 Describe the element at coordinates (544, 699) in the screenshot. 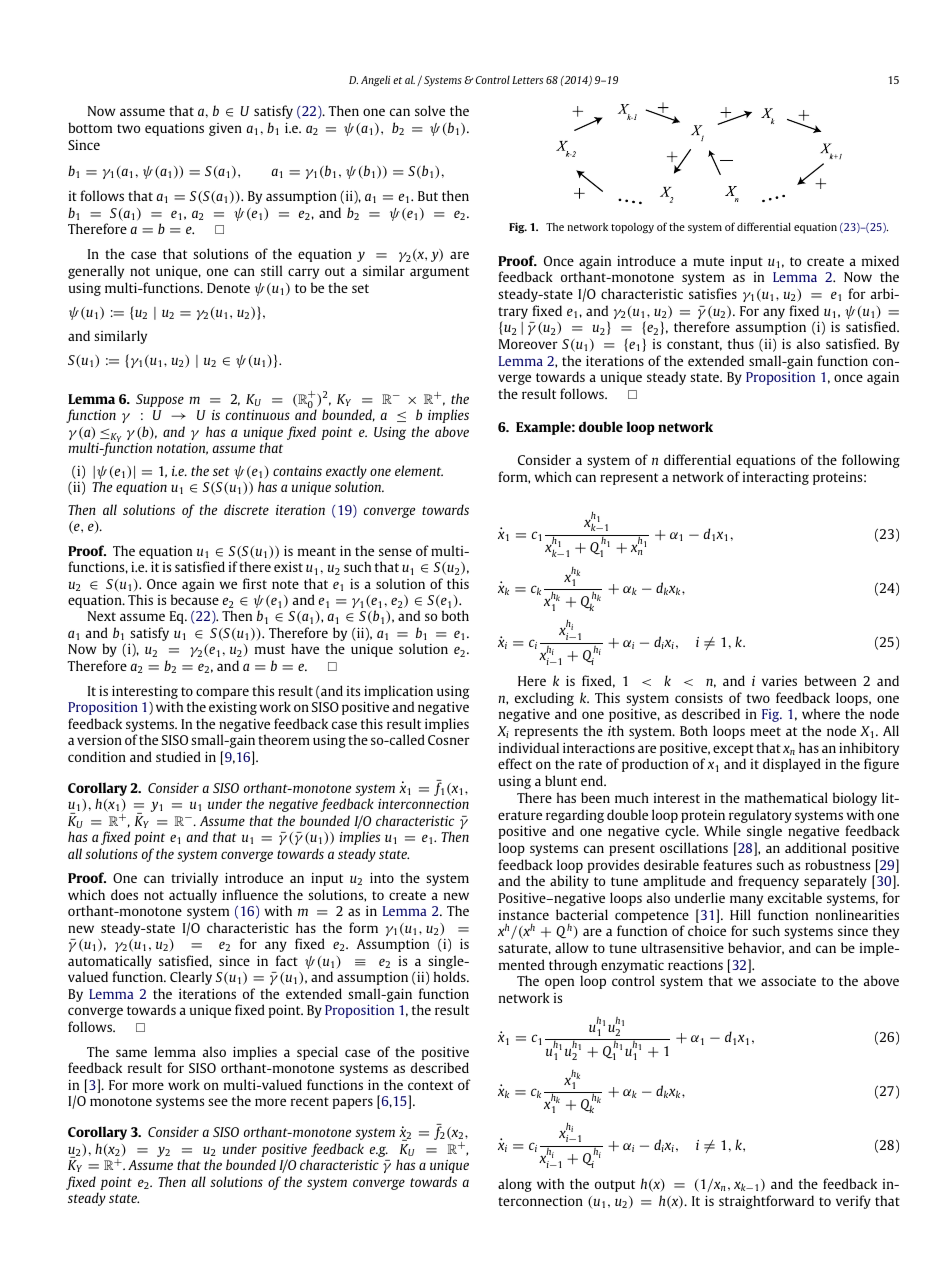

I see `excluding` at that location.
